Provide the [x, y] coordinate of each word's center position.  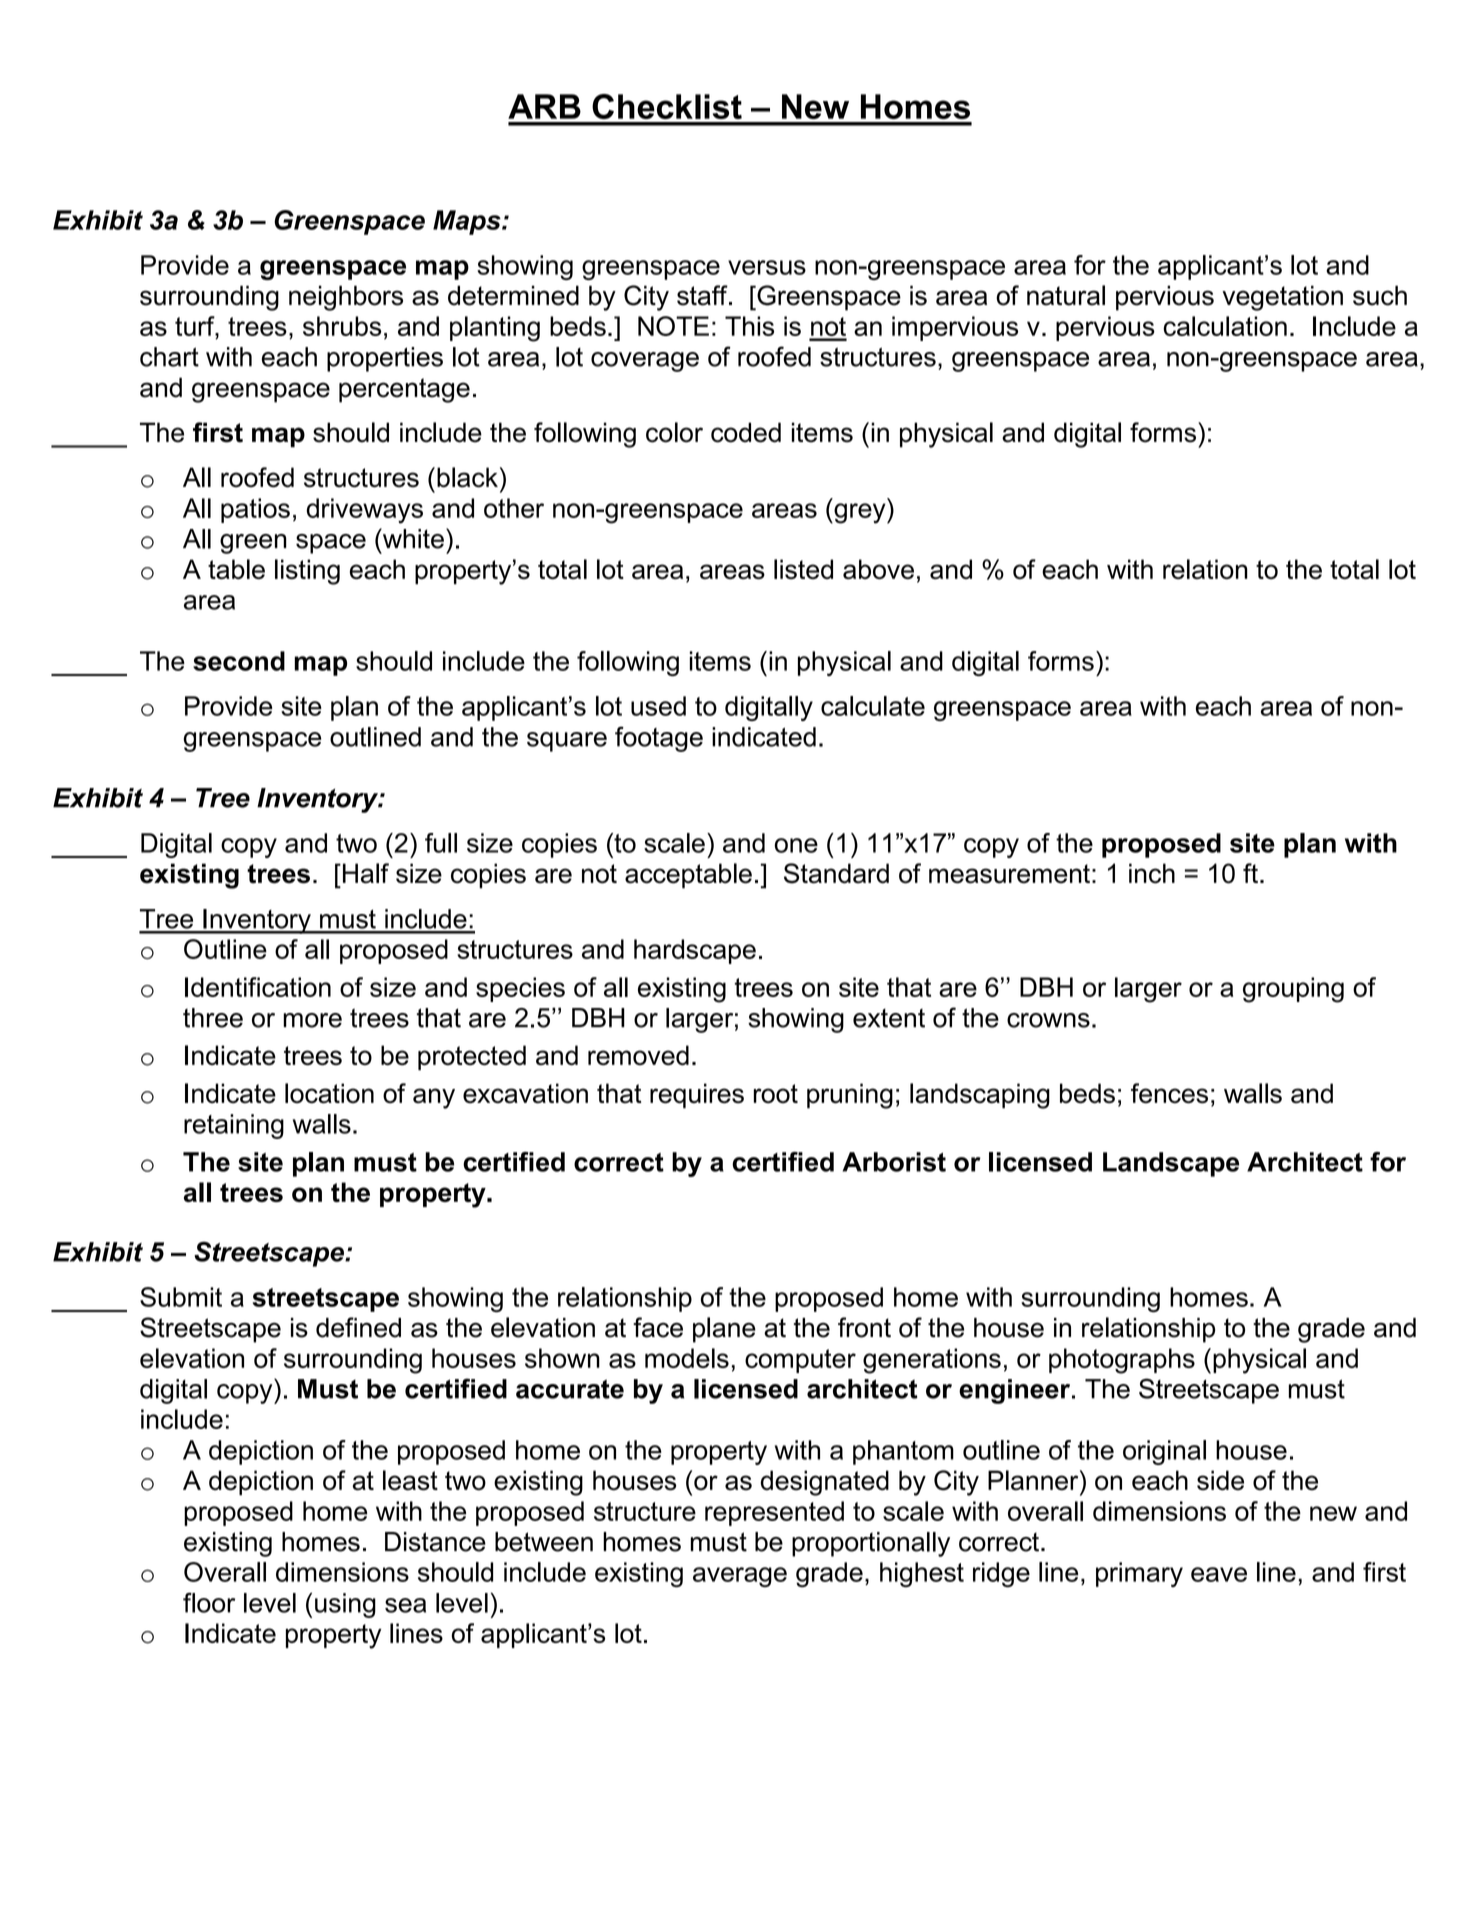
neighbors [346, 298]
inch [1152, 873]
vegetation [1282, 298]
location [329, 1093]
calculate [873, 706]
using [345, 1605]
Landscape [1171, 1164]
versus [767, 267]
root [776, 1094]
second [239, 661]
